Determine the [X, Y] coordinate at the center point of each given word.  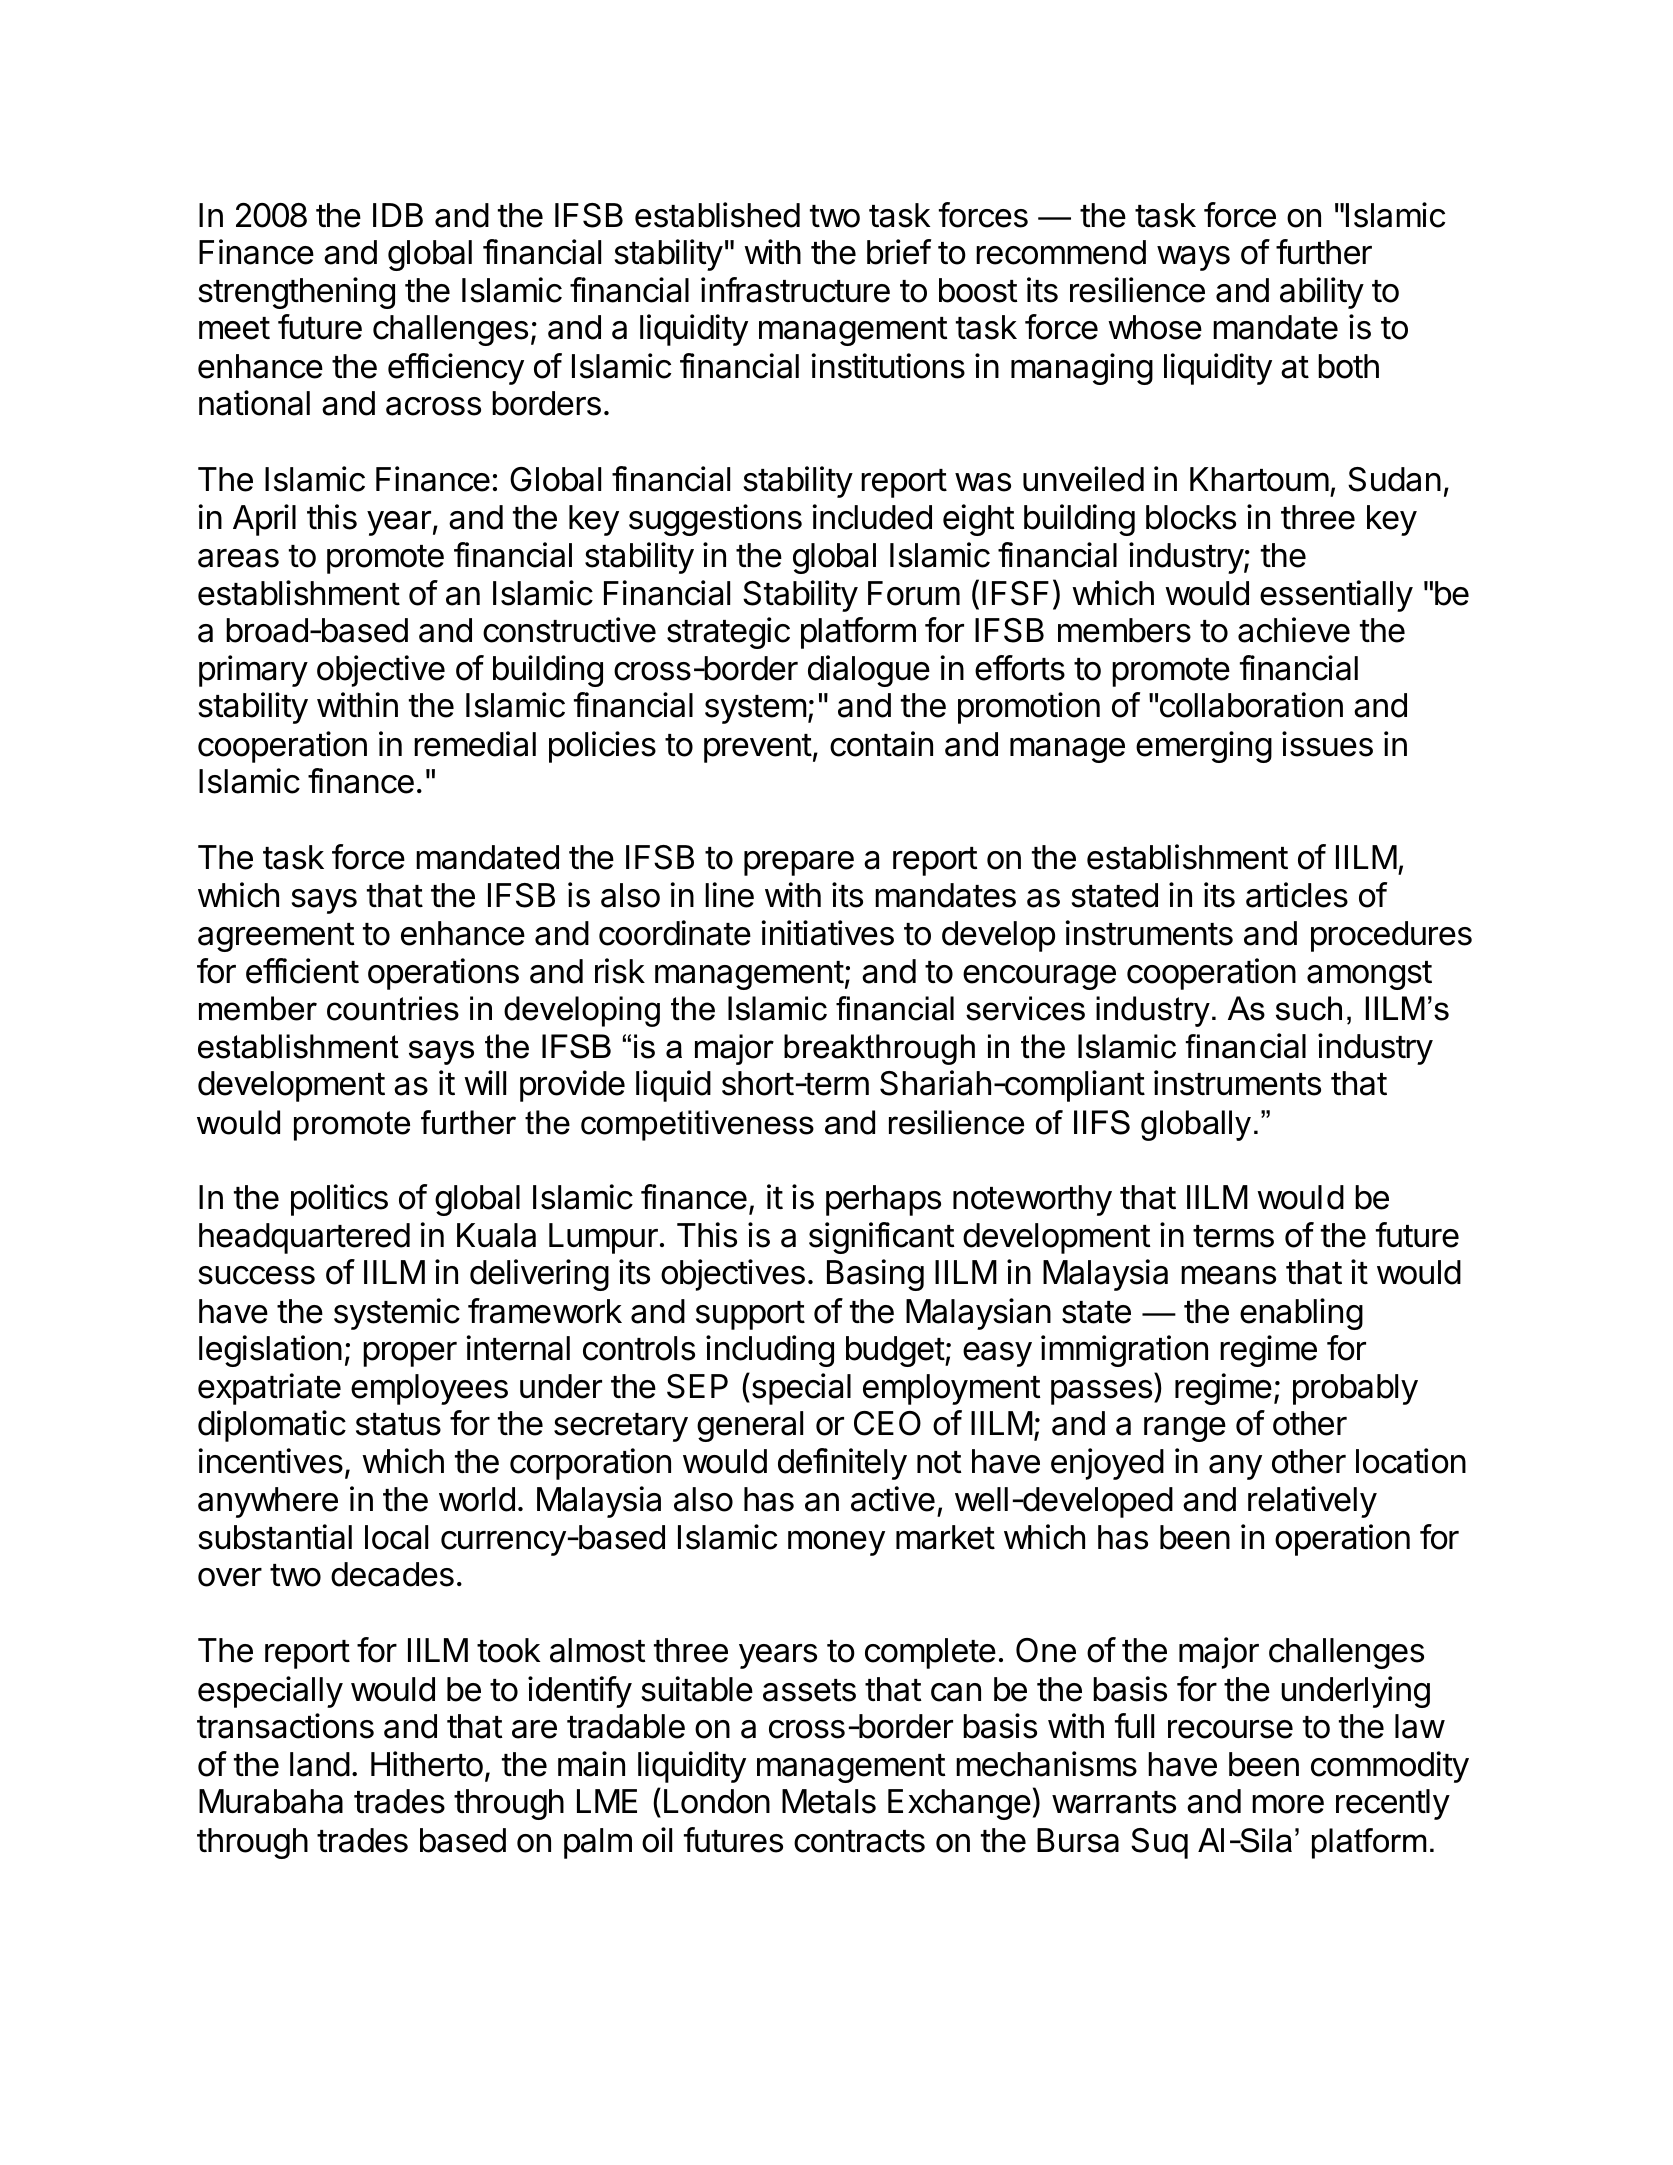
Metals [829, 1801]
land [320, 1764]
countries [393, 1008]
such [1309, 1008]
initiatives [827, 933]
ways [1193, 258]
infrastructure [795, 290]
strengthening [296, 293]
